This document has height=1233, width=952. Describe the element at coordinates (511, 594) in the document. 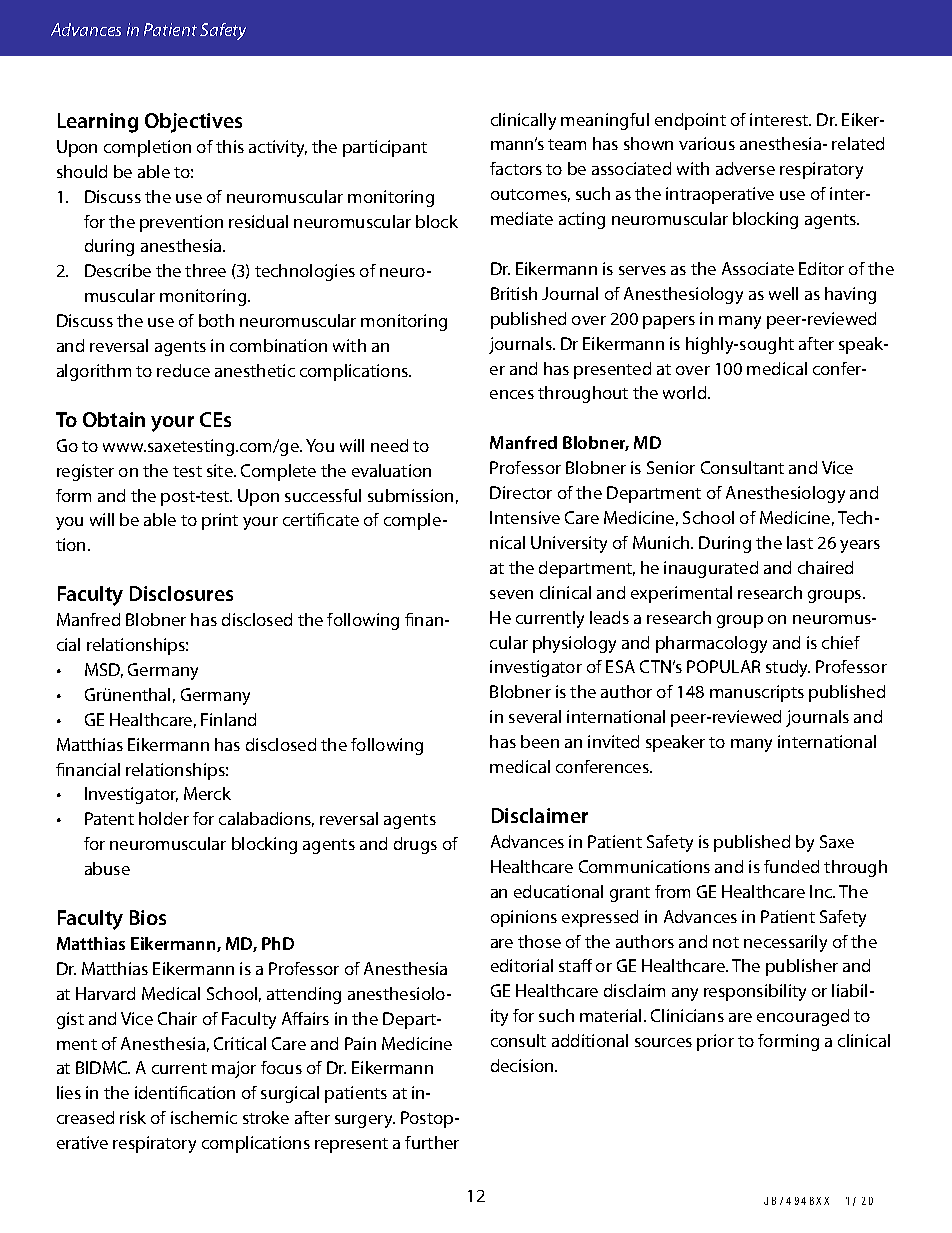

I see `seven` at that location.
